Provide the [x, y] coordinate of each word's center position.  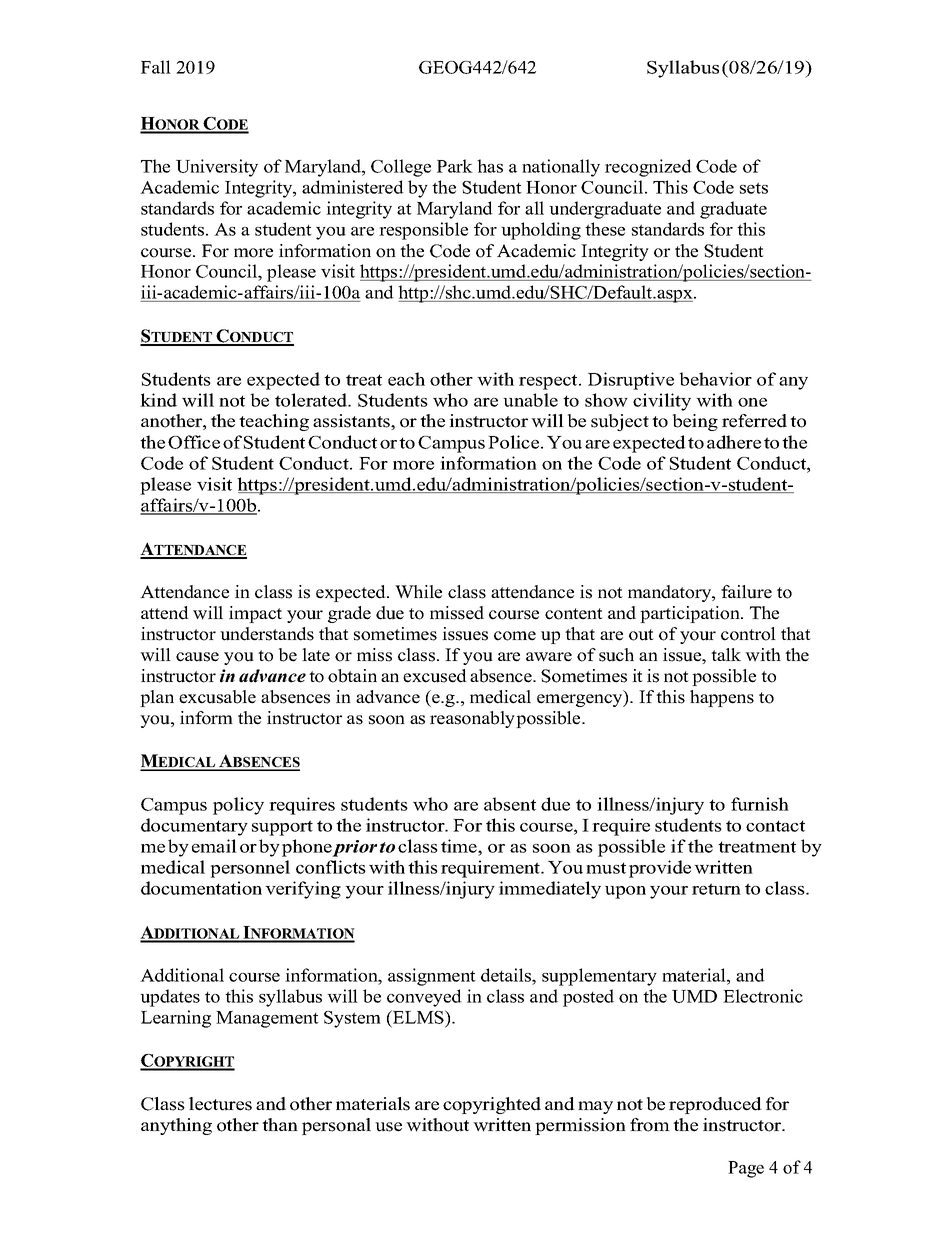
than [280, 1124]
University [217, 168]
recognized [648, 168]
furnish [760, 804]
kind [158, 400]
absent [510, 804]
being [695, 422]
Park [455, 166]
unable [530, 400]
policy [238, 806]
